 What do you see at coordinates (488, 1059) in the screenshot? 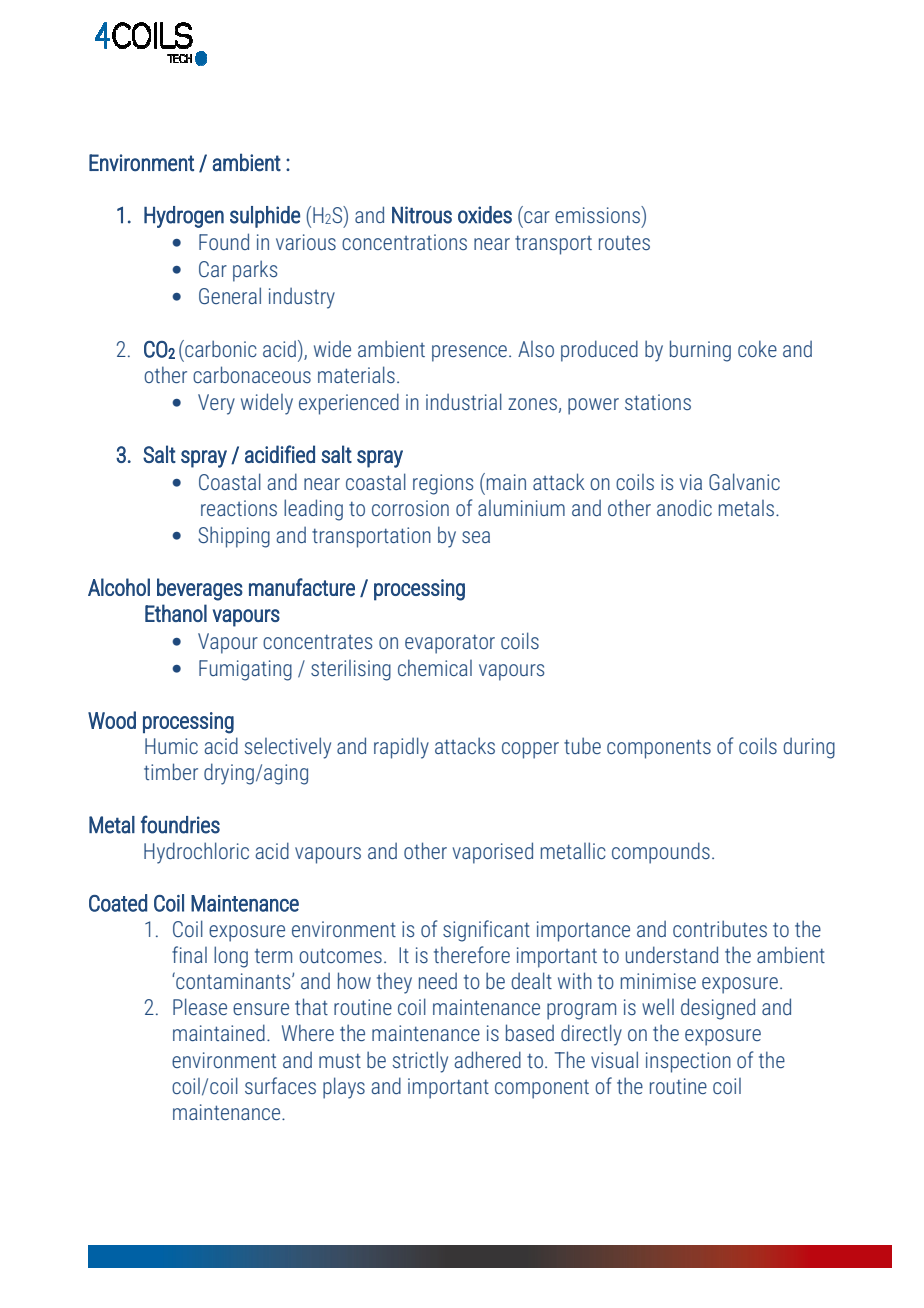
I see `adhered` at bounding box center [488, 1059].
